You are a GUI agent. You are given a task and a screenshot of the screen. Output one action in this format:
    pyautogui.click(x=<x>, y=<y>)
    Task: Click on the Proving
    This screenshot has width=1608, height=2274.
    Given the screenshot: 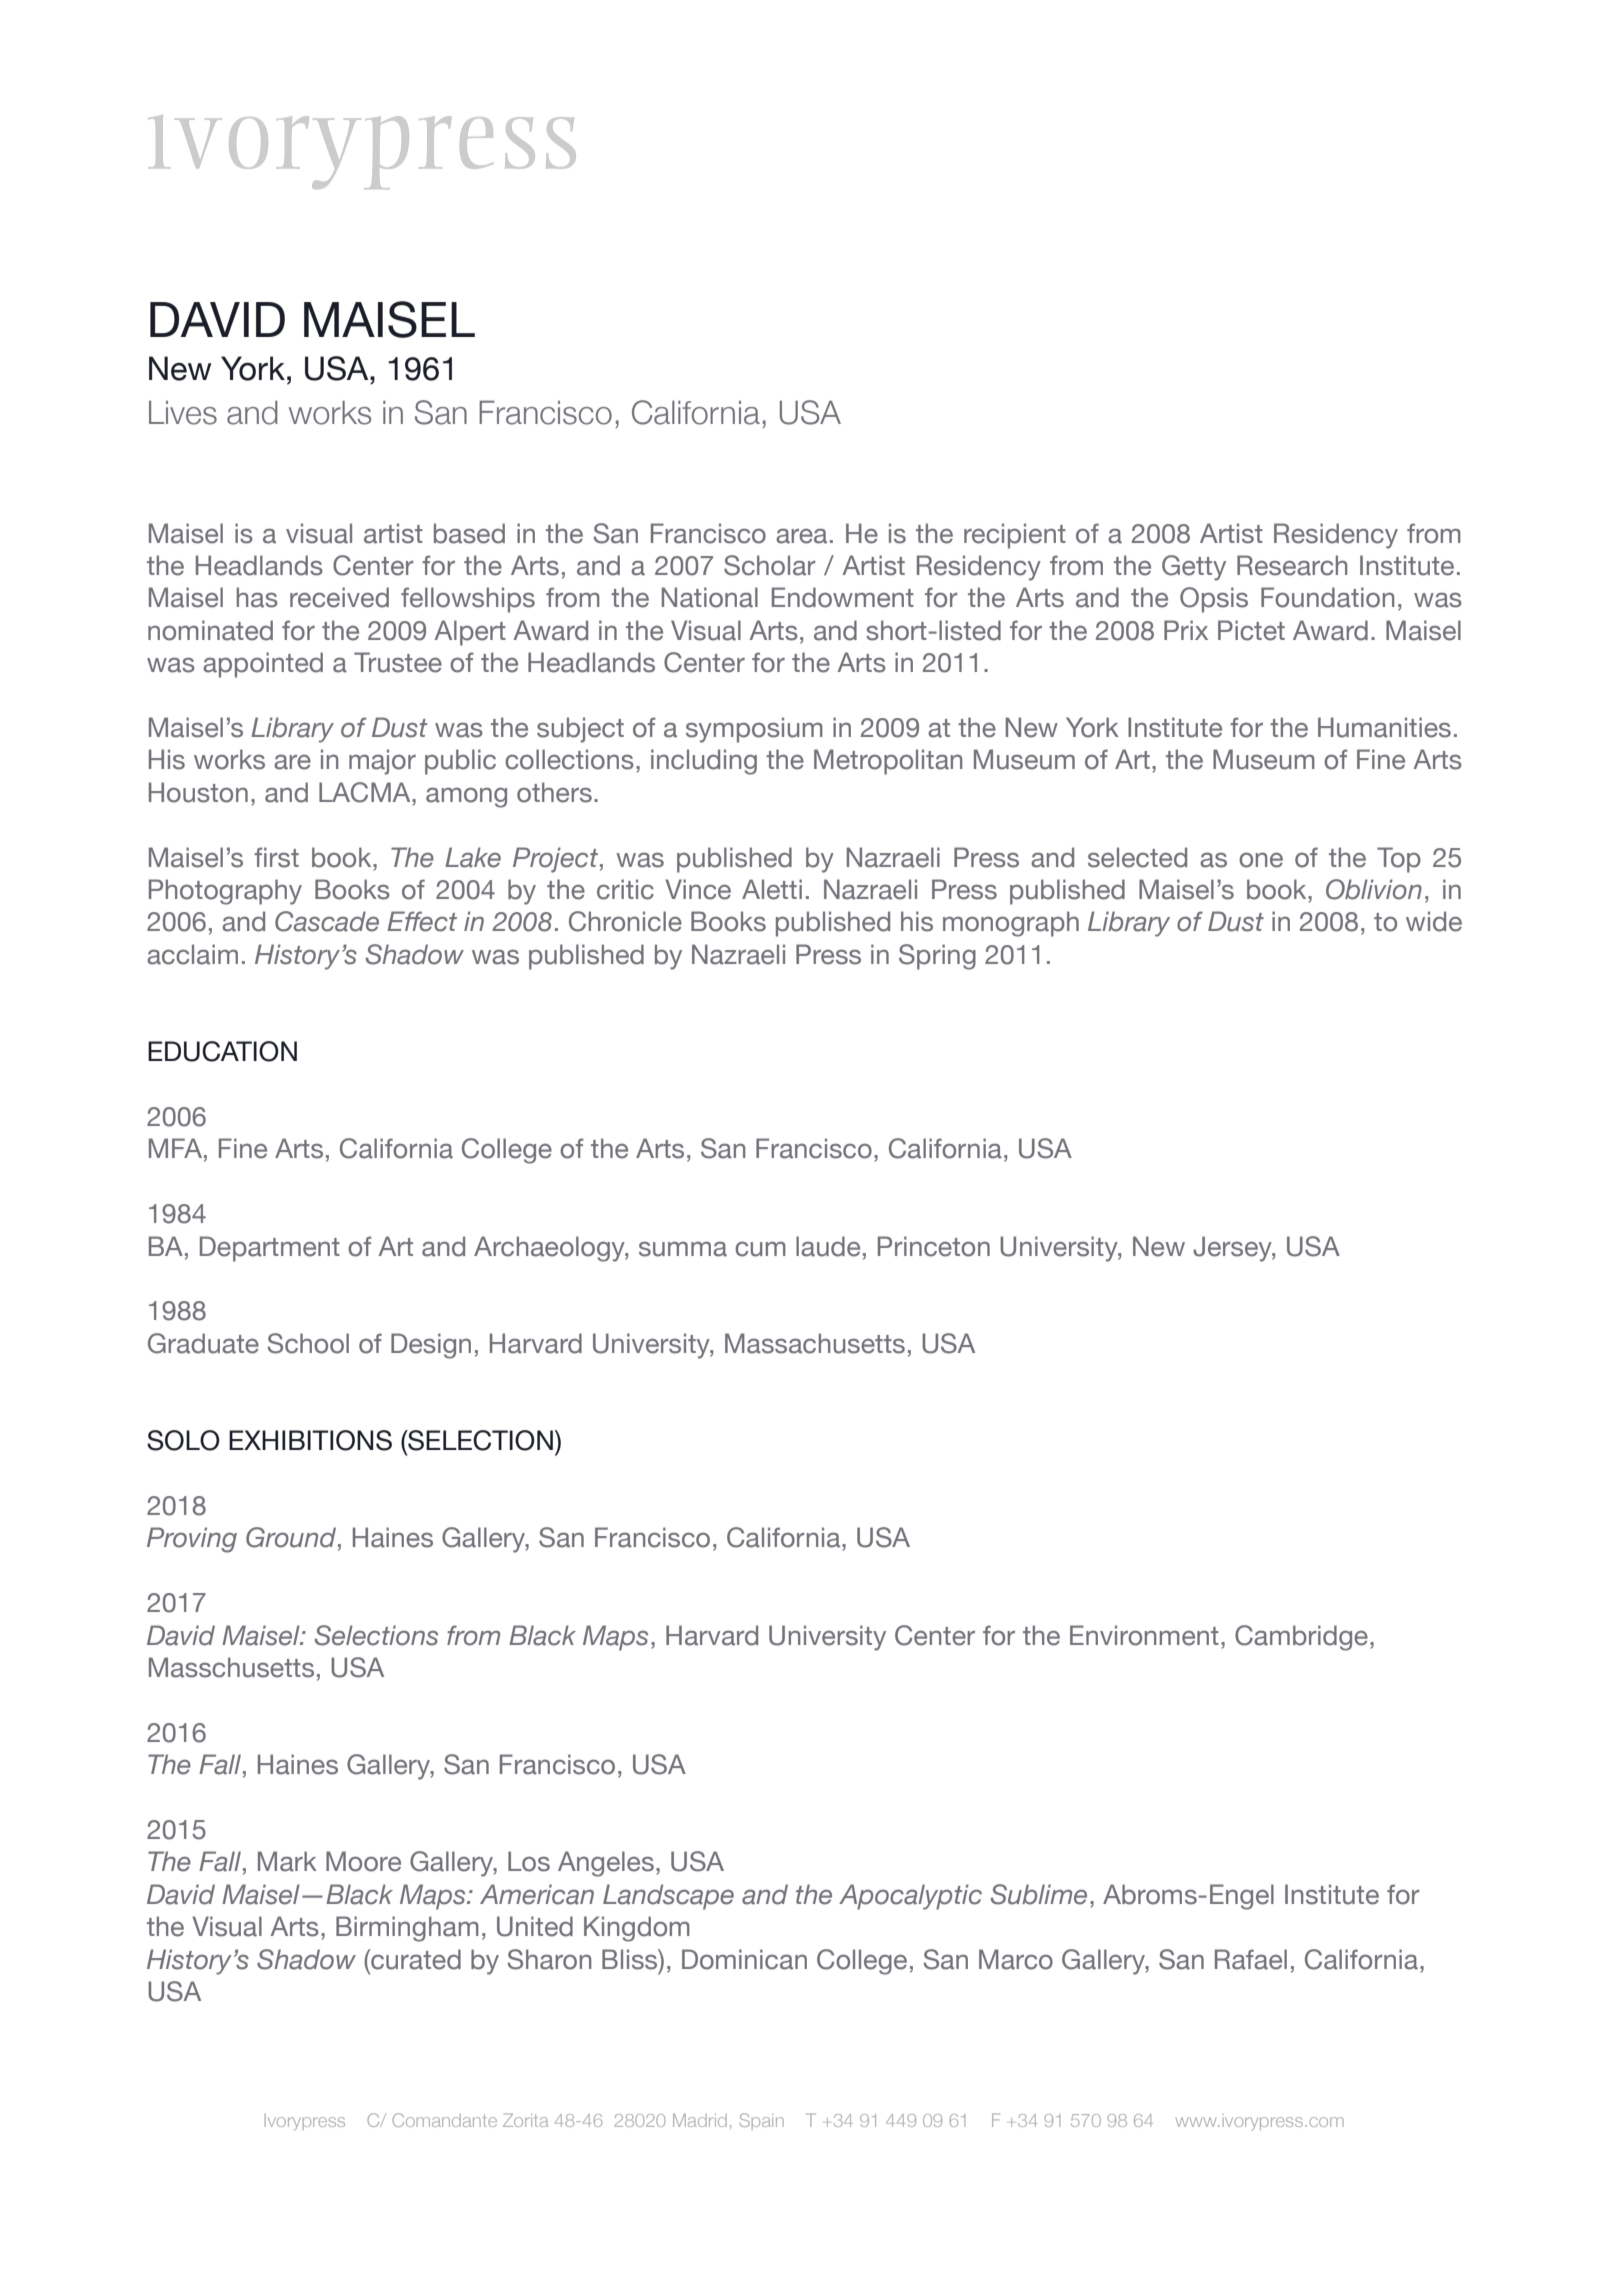 What is the action you would take?
    pyautogui.click(x=192, y=1540)
